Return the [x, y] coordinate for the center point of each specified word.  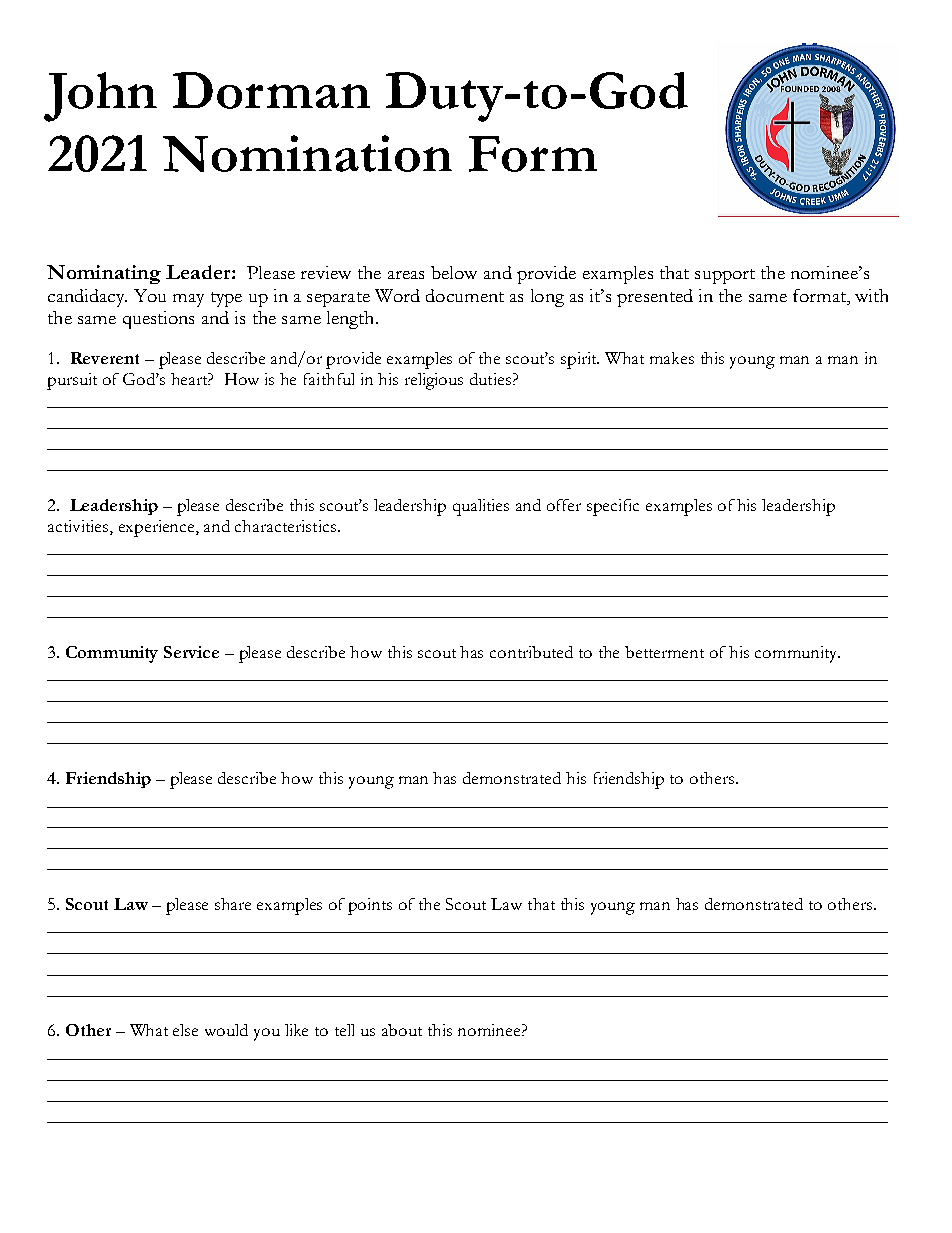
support [725, 276]
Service [191, 652]
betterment [664, 652]
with [871, 295]
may [188, 300]
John [100, 97]
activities [79, 527]
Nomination [307, 153]
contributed [531, 652]
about [402, 1030]
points [370, 906]
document [465, 295]
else [185, 1030]
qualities [481, 507]
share [233, 904]
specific [613, 507]
